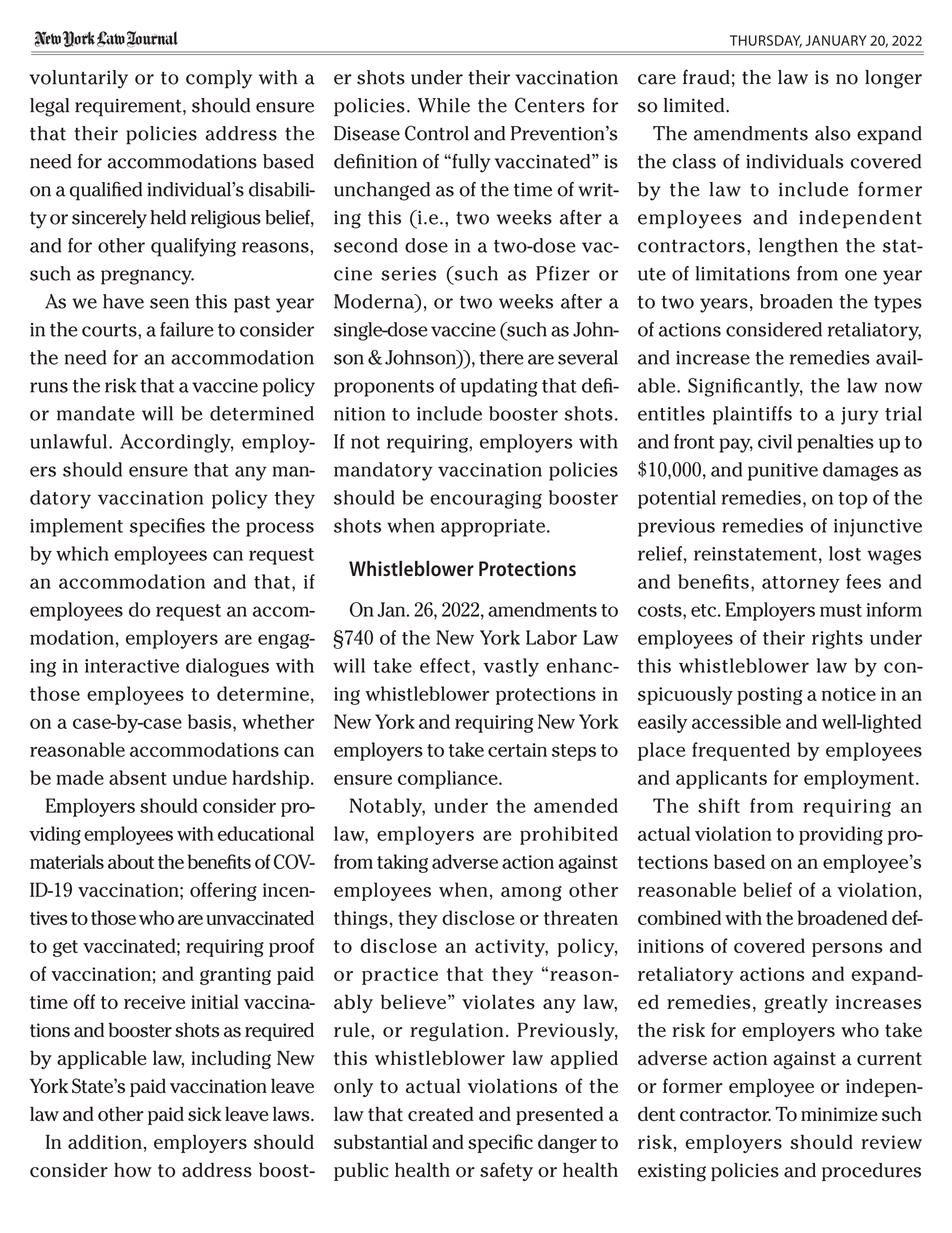 The width and height of the screenshot is (952, 1233). Describe the element at coordinates (801, 584) in the screenshot. I see `attorney` at that location.
